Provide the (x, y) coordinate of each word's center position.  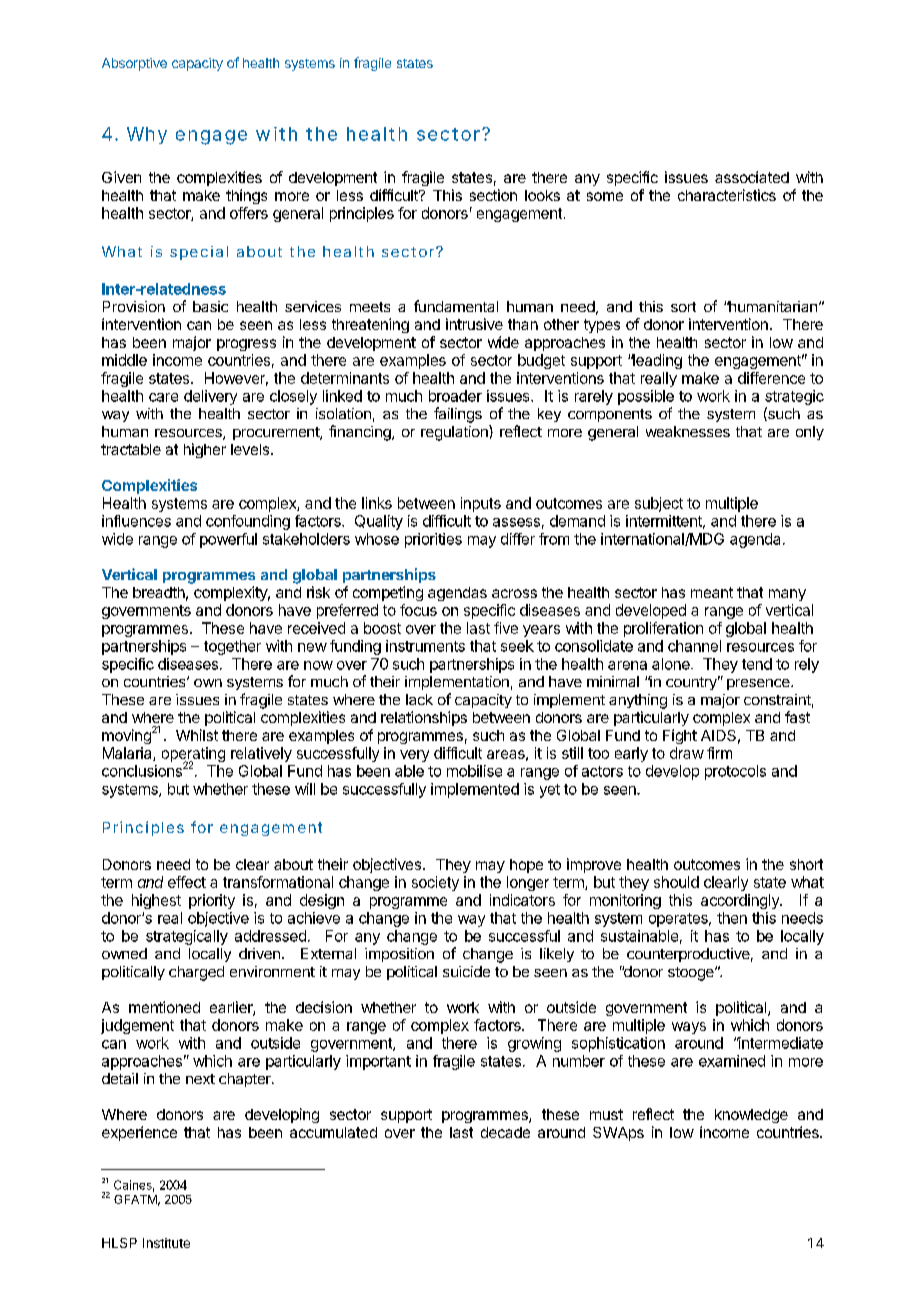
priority (212, 901)
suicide (466, 971)
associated (752, 177)
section (493, 195)
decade (505, 1132)
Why (147, 135)
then (732, 918)
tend (757, 664)
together (232, 647)
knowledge (751, 1116)
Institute (166, 1243)
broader (455, 396)
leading (656, 361)
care (163, 397)
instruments (425, 646)
